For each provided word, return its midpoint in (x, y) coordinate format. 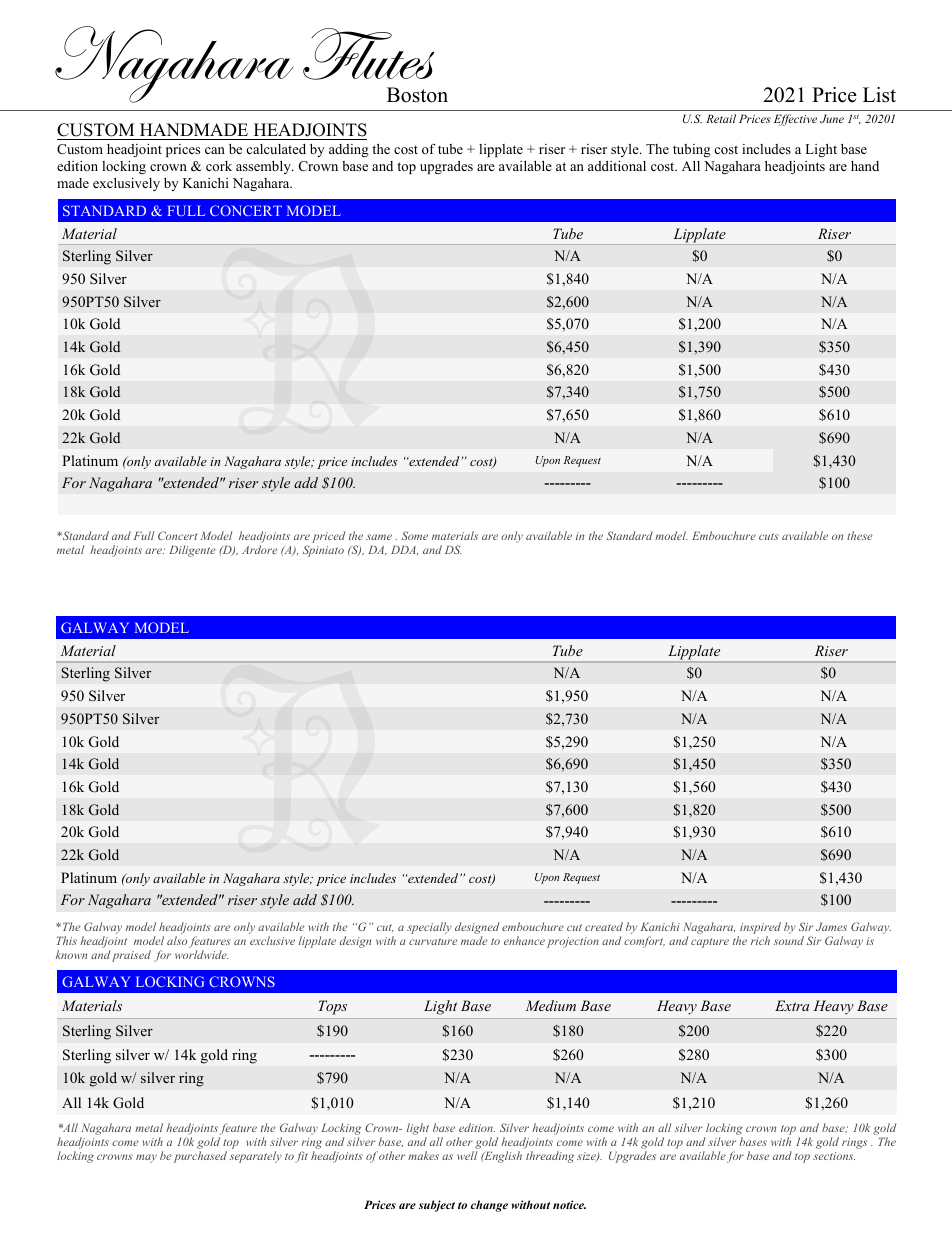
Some (414, 535)
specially (429, 928)
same (379, 537)
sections (834, 1156)
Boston (417, 95)
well (467, 1155)
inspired (760, 928)
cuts (769, 536)
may (146, 1158)
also (177, 940)
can (215, 150)
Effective (795, 120)
